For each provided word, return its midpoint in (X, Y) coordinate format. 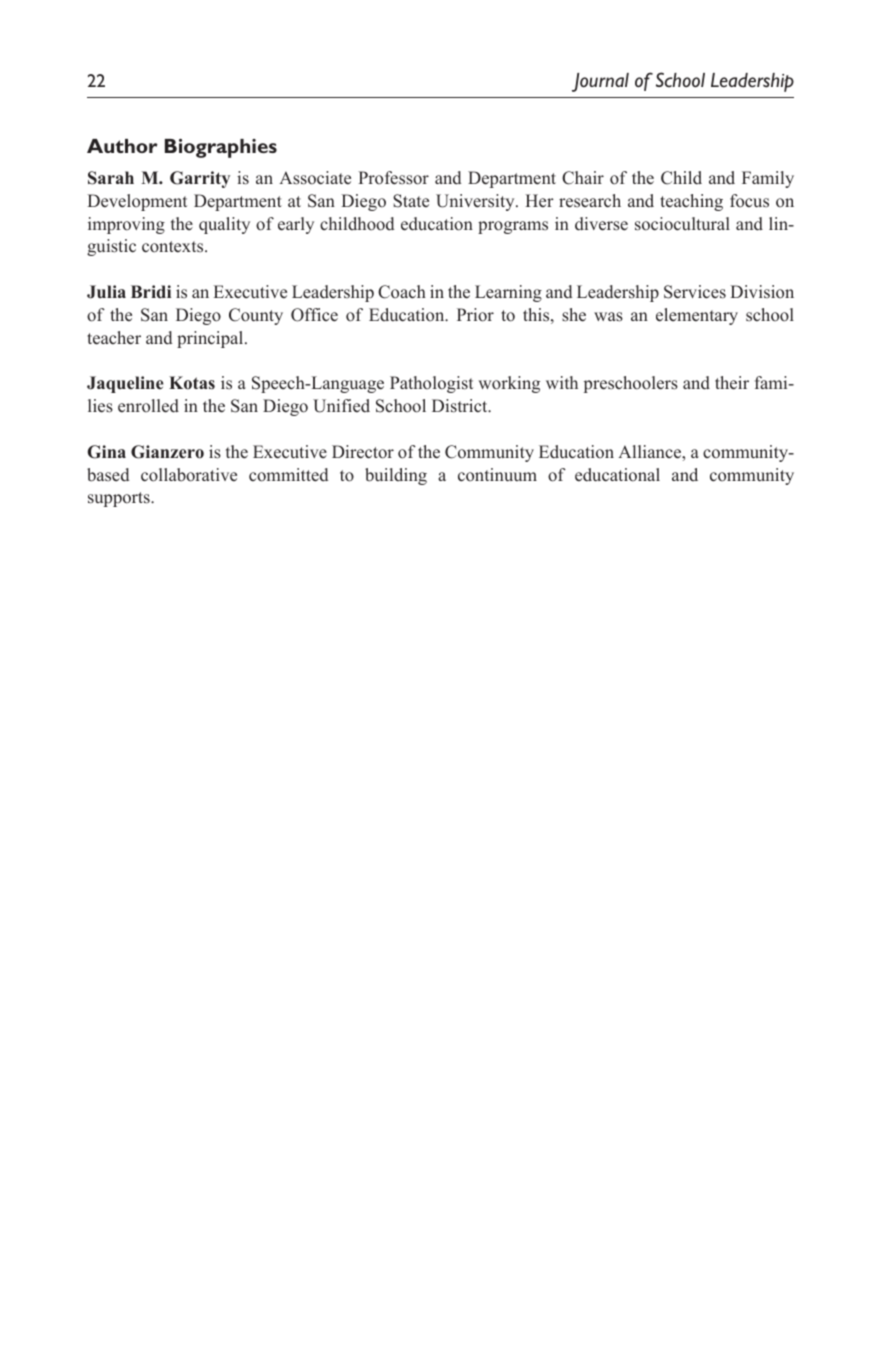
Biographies (221, 148)
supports (120, 499)
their (732, 383)
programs (513, 227)
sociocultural (682, 224)
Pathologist (431, 384)
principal (211, 339)
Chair (583, 178)
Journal (600, 82)
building (396, 476)
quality (224, 225)
